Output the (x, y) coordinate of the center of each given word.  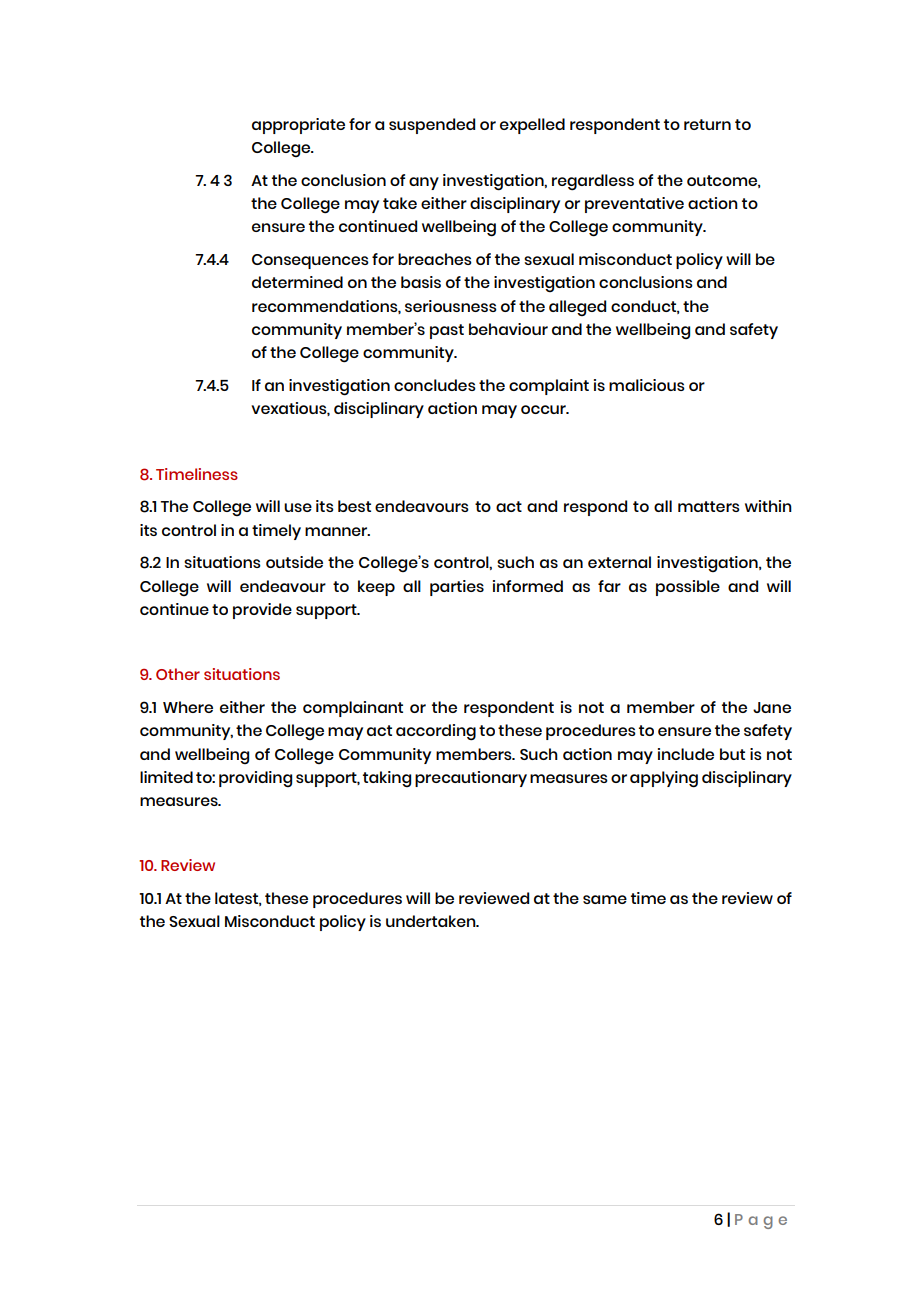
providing (255, 779)
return (707, 124)
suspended (432, 126)
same (605, 899)
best (354, 506)
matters (709, 506)
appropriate (298, 126)
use (298, 507)
